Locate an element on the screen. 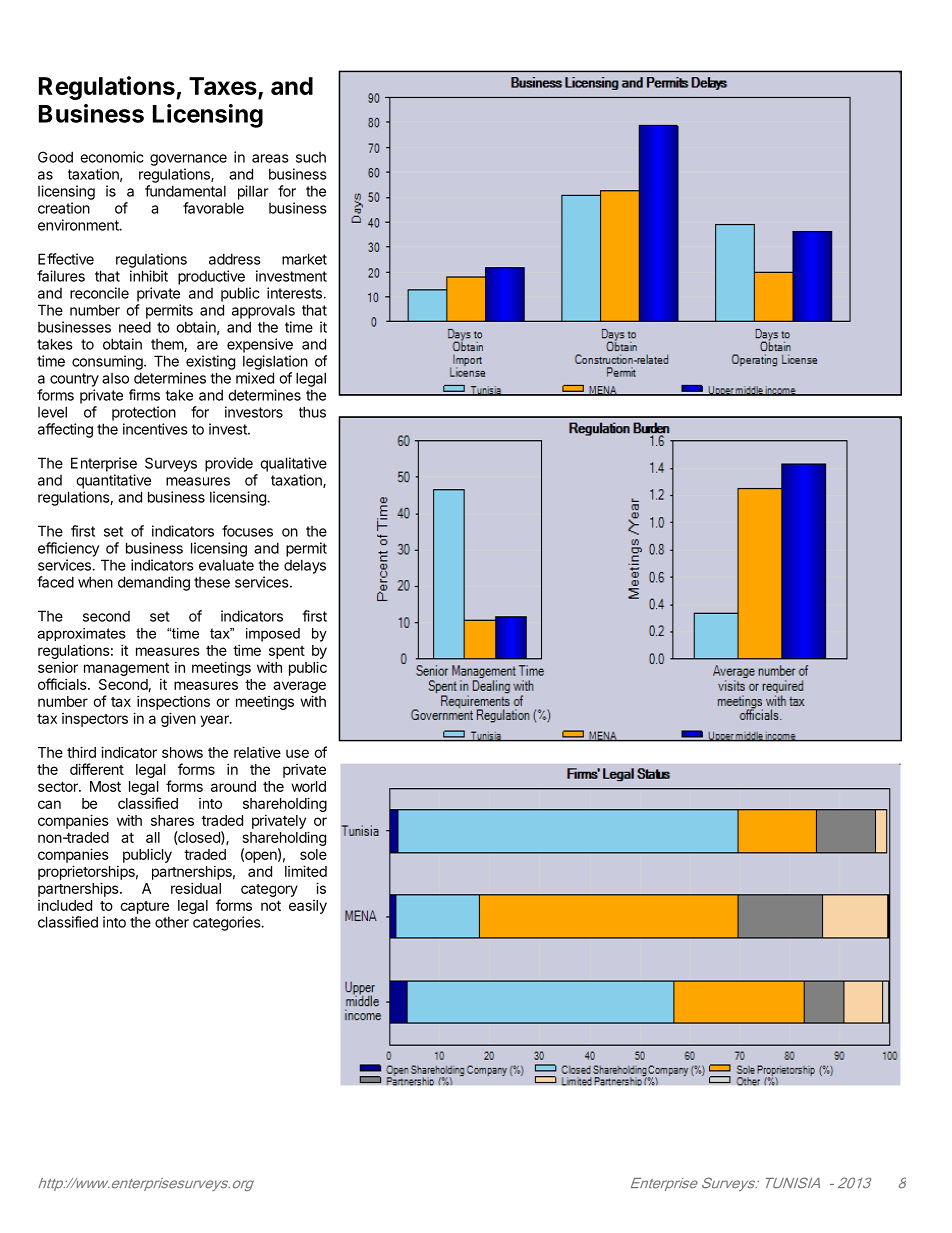  Good is located at coordinates (55, 157).
